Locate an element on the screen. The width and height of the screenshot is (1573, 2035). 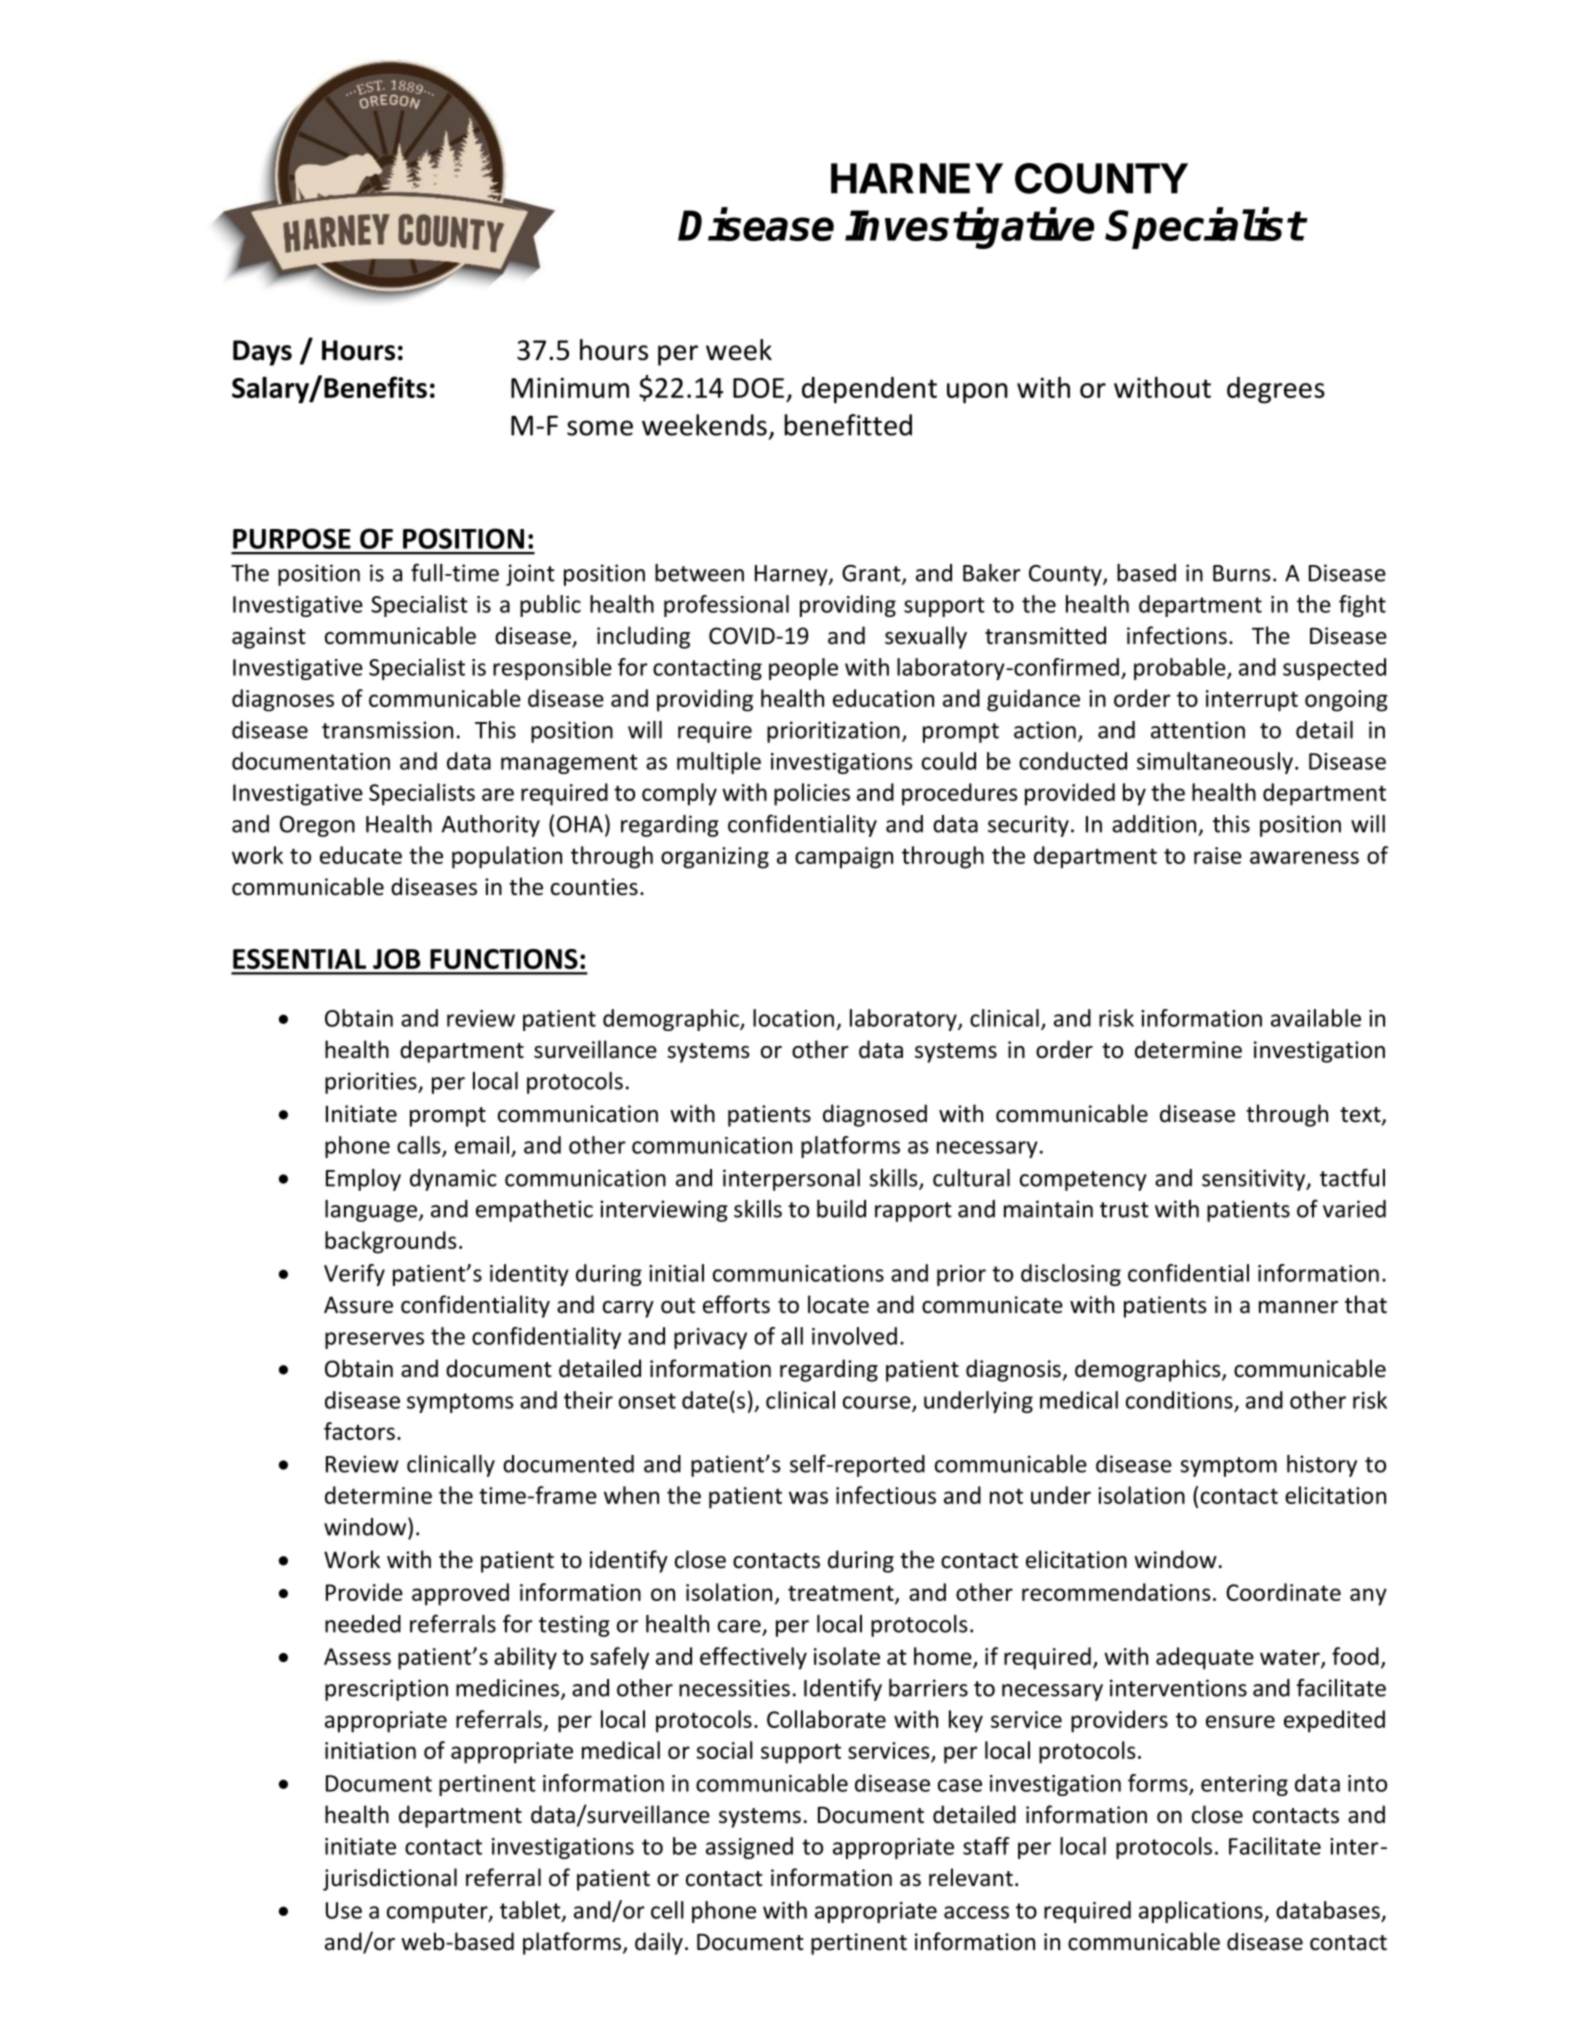
diagnosed is located at coordinates (875, 1115).
